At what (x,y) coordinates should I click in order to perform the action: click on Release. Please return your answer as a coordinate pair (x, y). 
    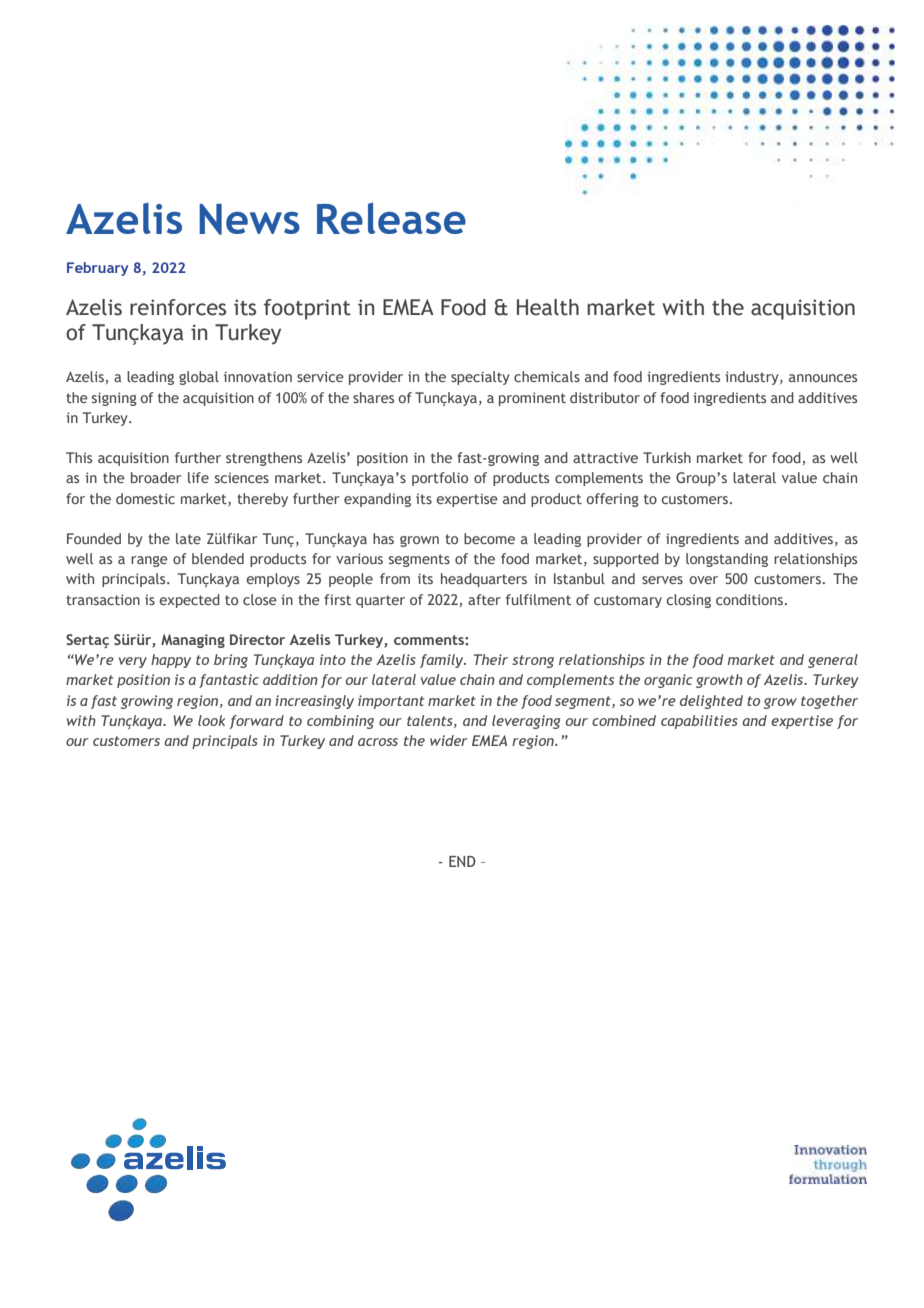
    Looking at the image, I should click on (391, 218).
